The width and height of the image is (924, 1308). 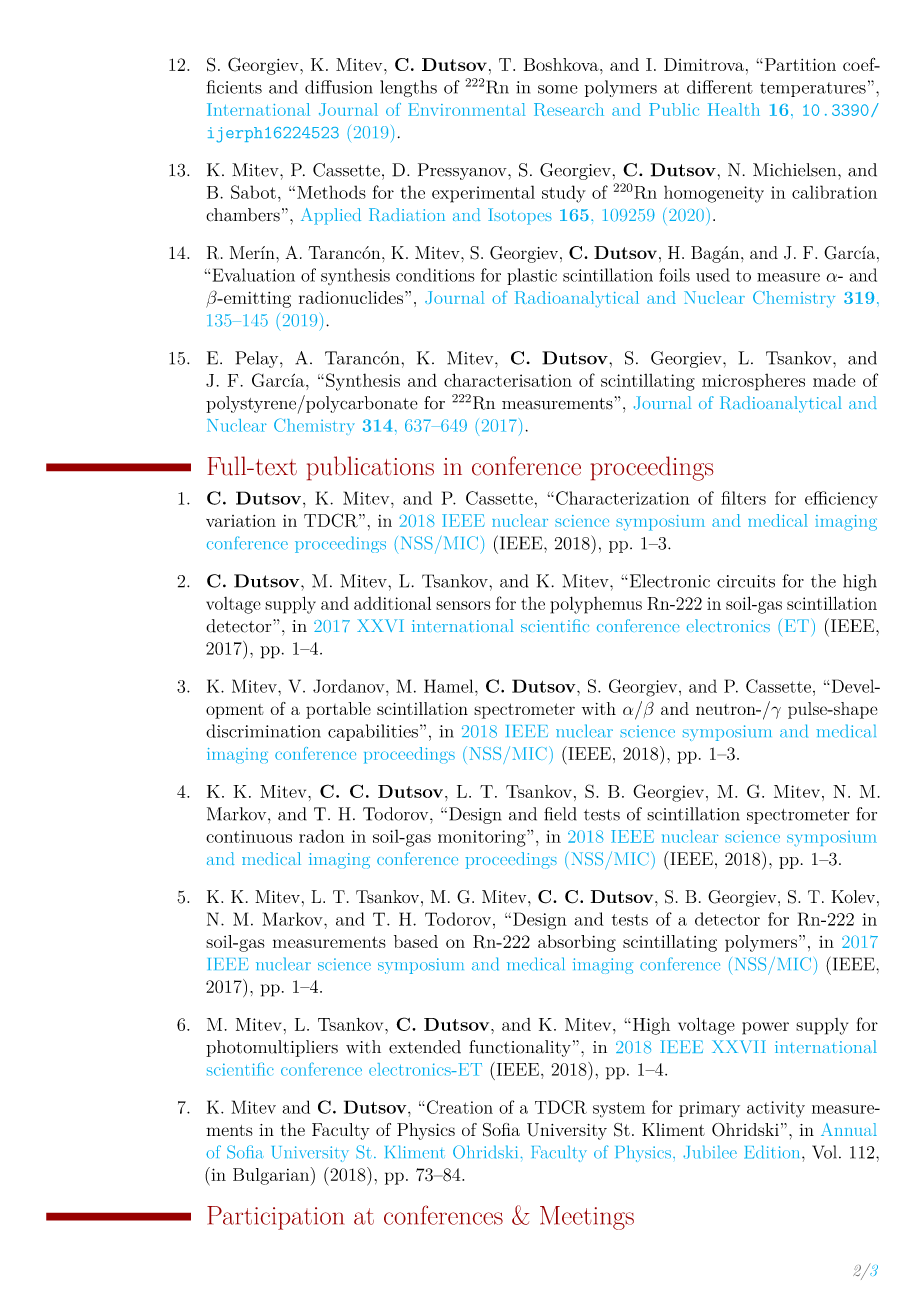 I want to click on some, so click(x=558, y=89).
